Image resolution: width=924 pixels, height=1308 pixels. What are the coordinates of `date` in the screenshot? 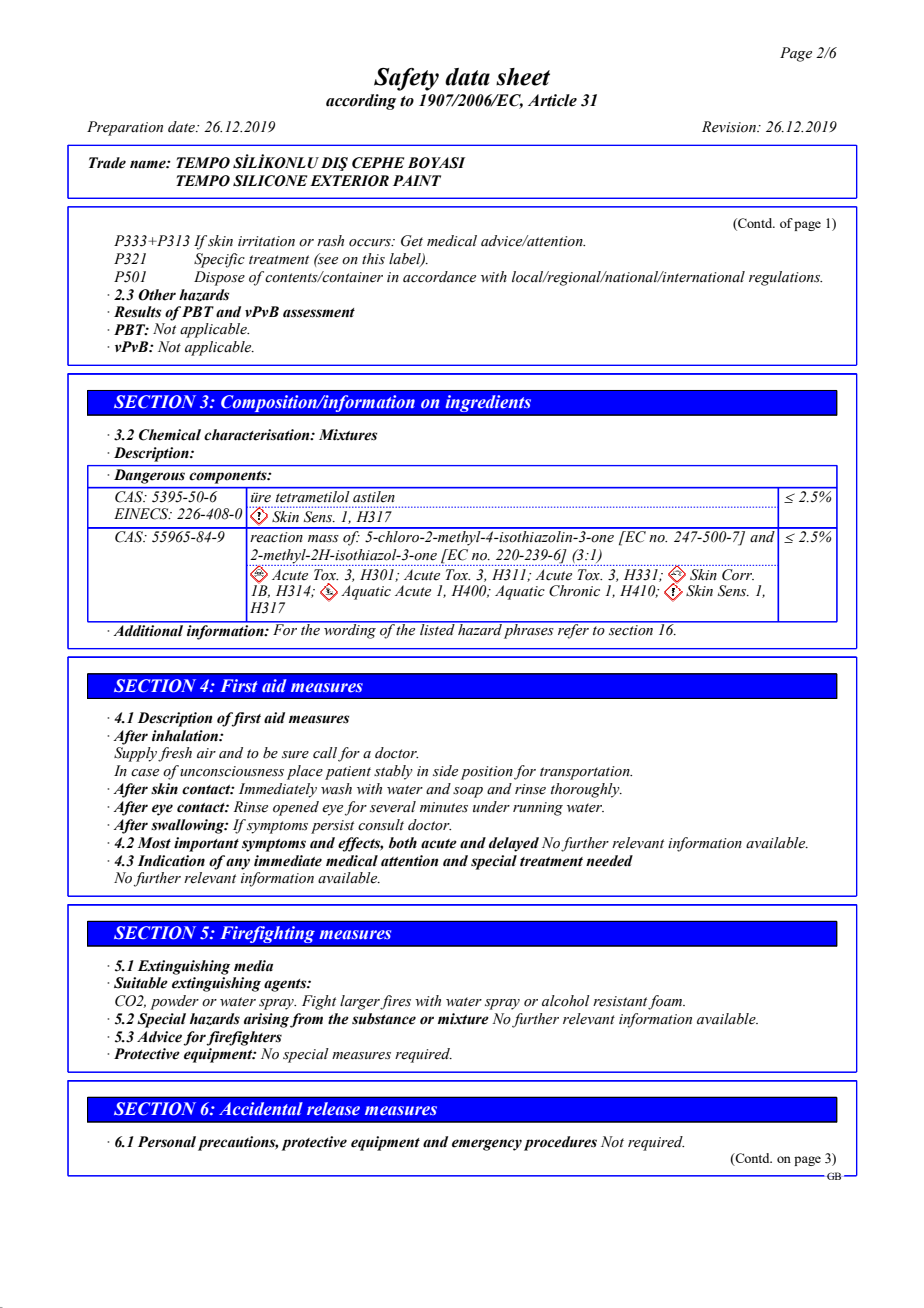 It's located at (182, 127).
